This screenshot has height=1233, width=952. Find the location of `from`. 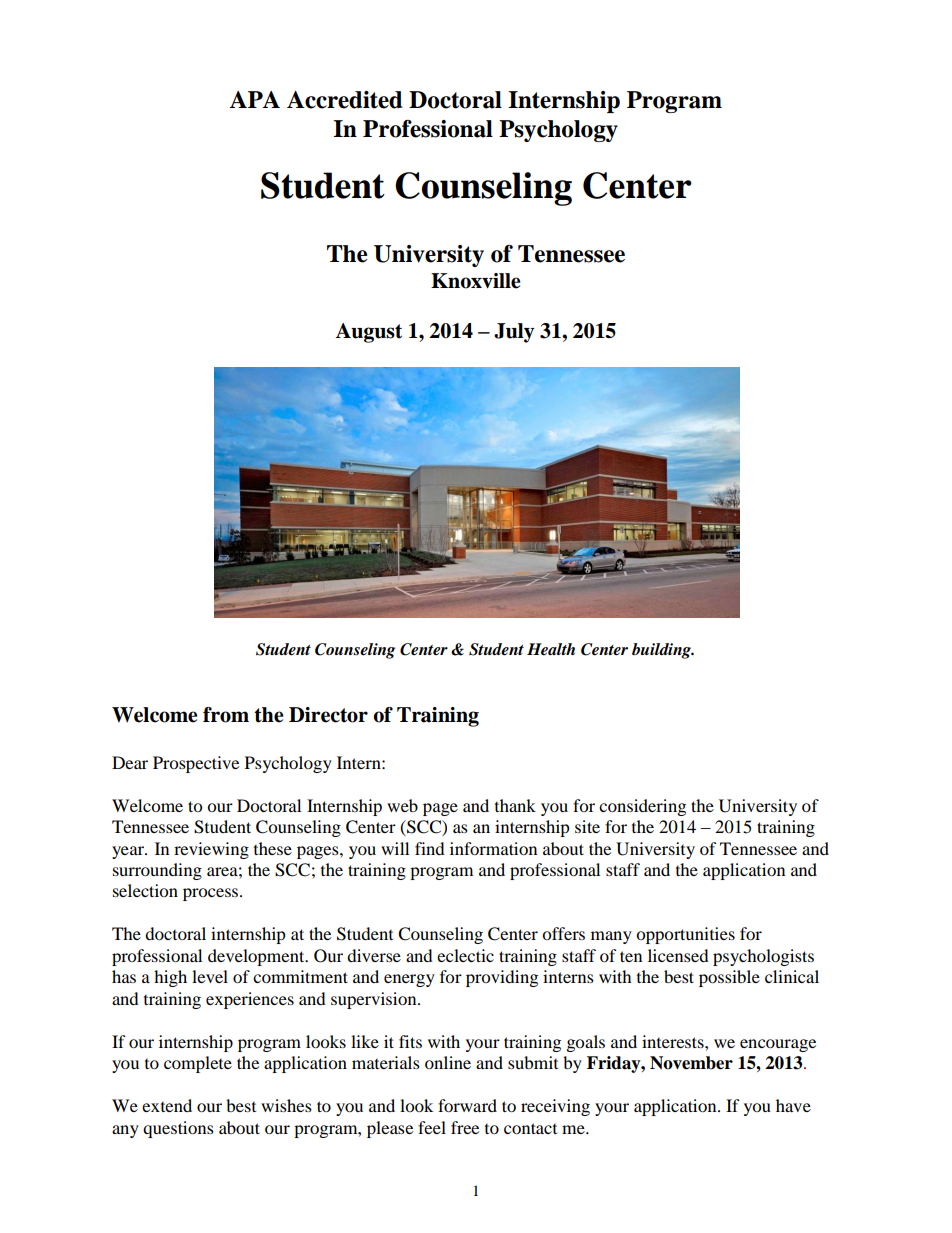

from is located at coordinates (226, 715).
